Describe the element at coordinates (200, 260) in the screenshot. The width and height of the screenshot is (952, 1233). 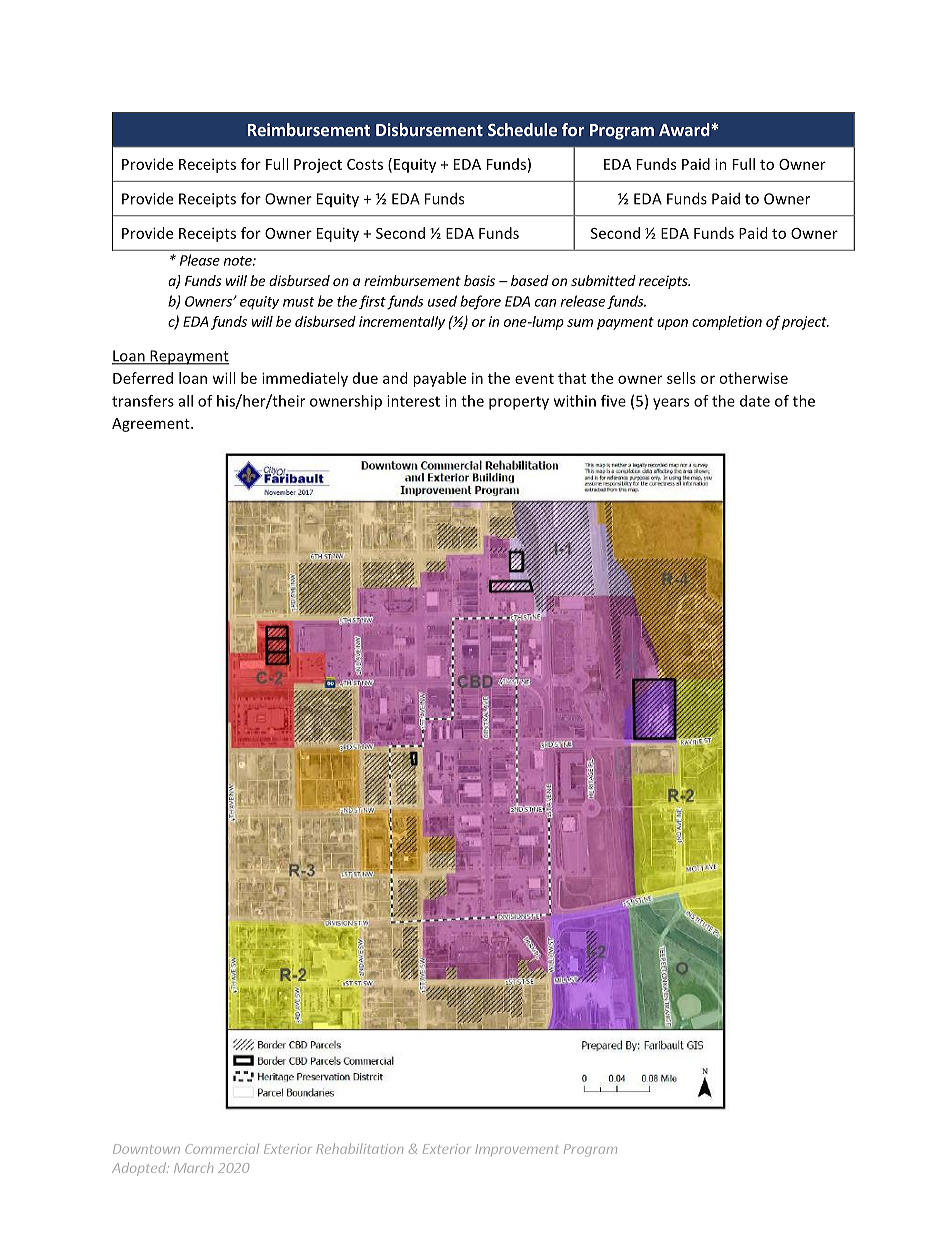
I see `Please` at that location.
